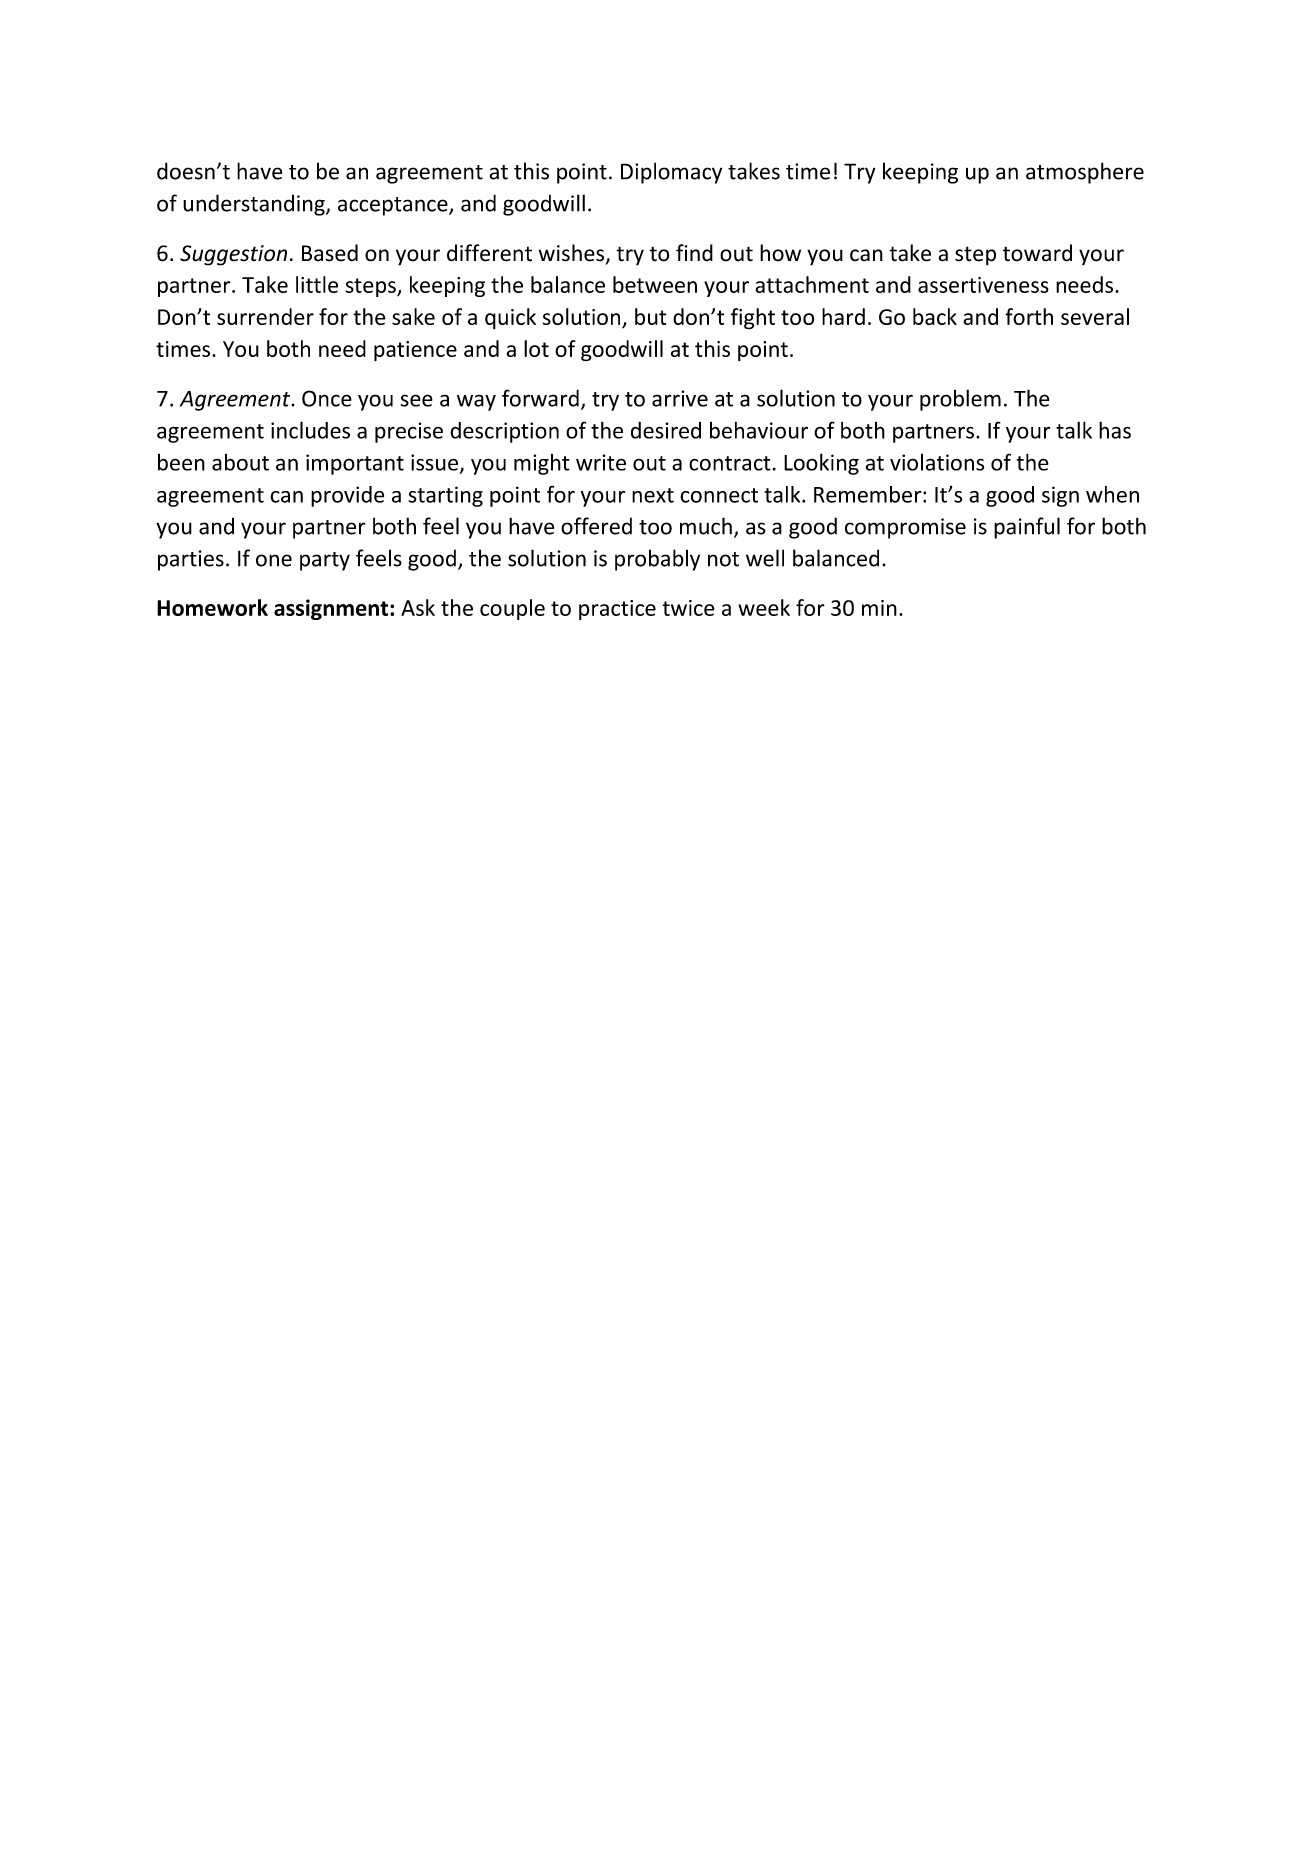  What do you see at coordinates (879, 608) in the screenshot?
I see `min` at bounding box center [879, 608].
